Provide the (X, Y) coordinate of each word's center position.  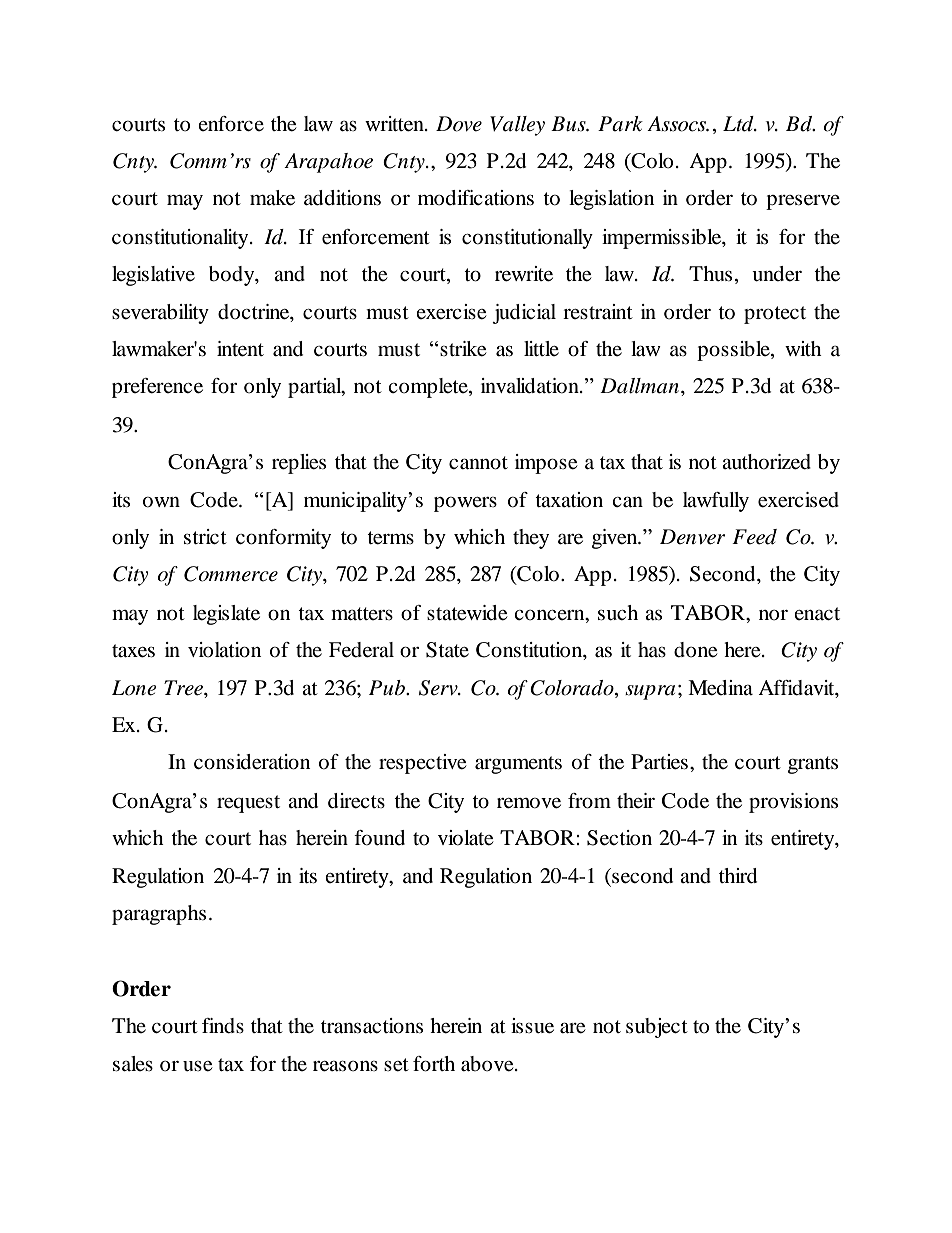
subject (657, 1028)
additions (342, 198)
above (488, 1064)
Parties (659, 762)
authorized (766, 462)
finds (223, 1026)
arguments (518, 765)
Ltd (739, 124)
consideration (252, 762)
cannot (478, 463)
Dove (459, 124)
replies (299, 464)
